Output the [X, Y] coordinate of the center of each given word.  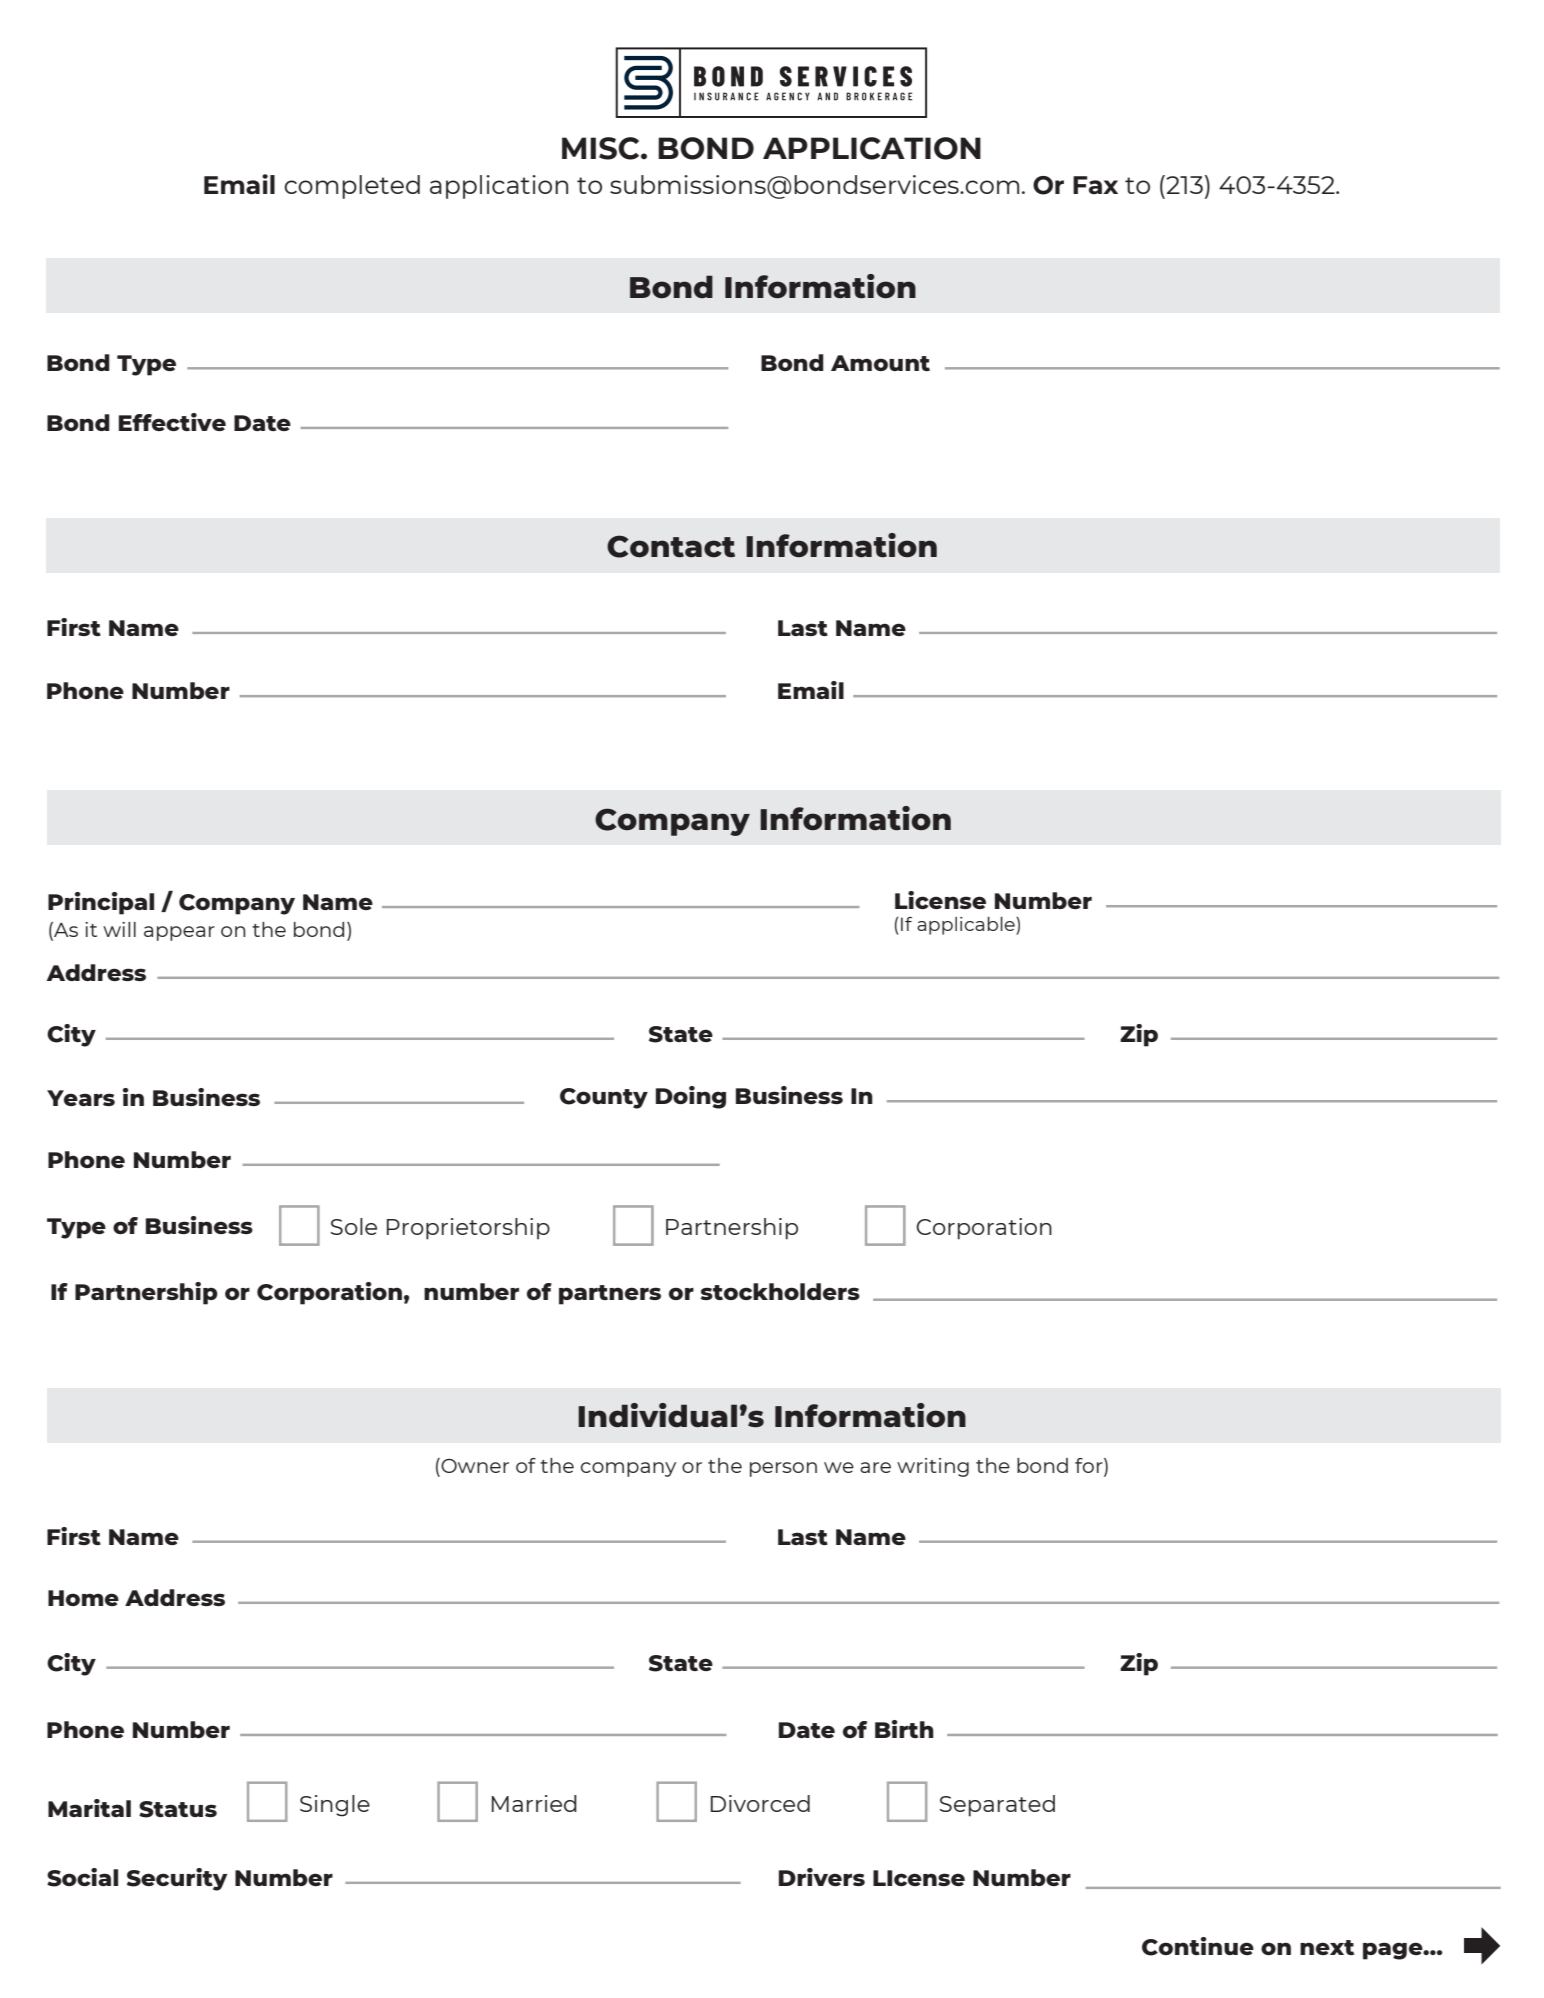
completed [352, 187]
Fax [1095, 185]
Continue [1198, 1946]
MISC [602, 148]
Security [177, 1879]
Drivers [822, 1877]
